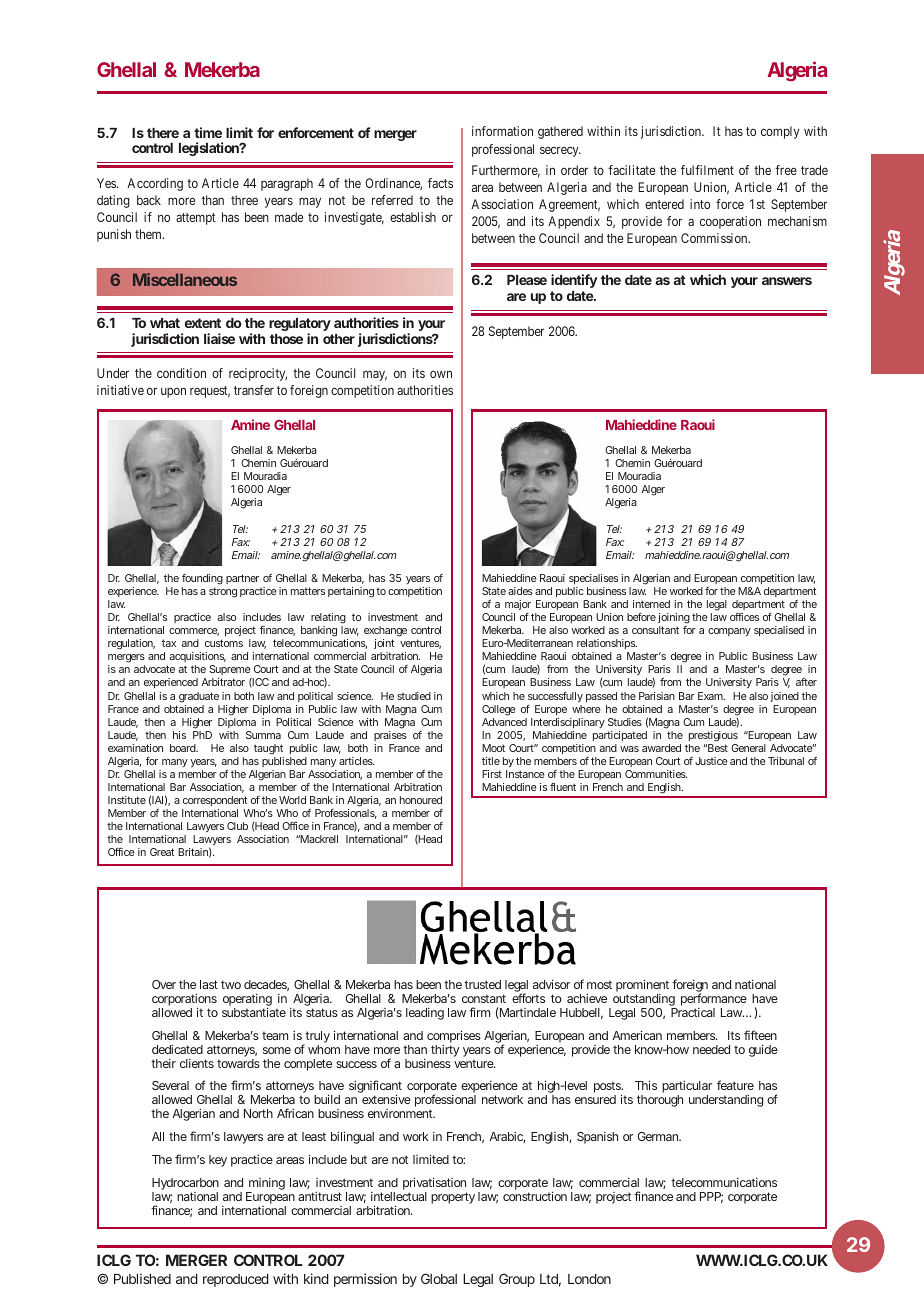 The height and width of the document is (1308, 924). What do you see at coordinates (199, 697) in the document?
I see `graduate` at bounding box center [199, 697].
